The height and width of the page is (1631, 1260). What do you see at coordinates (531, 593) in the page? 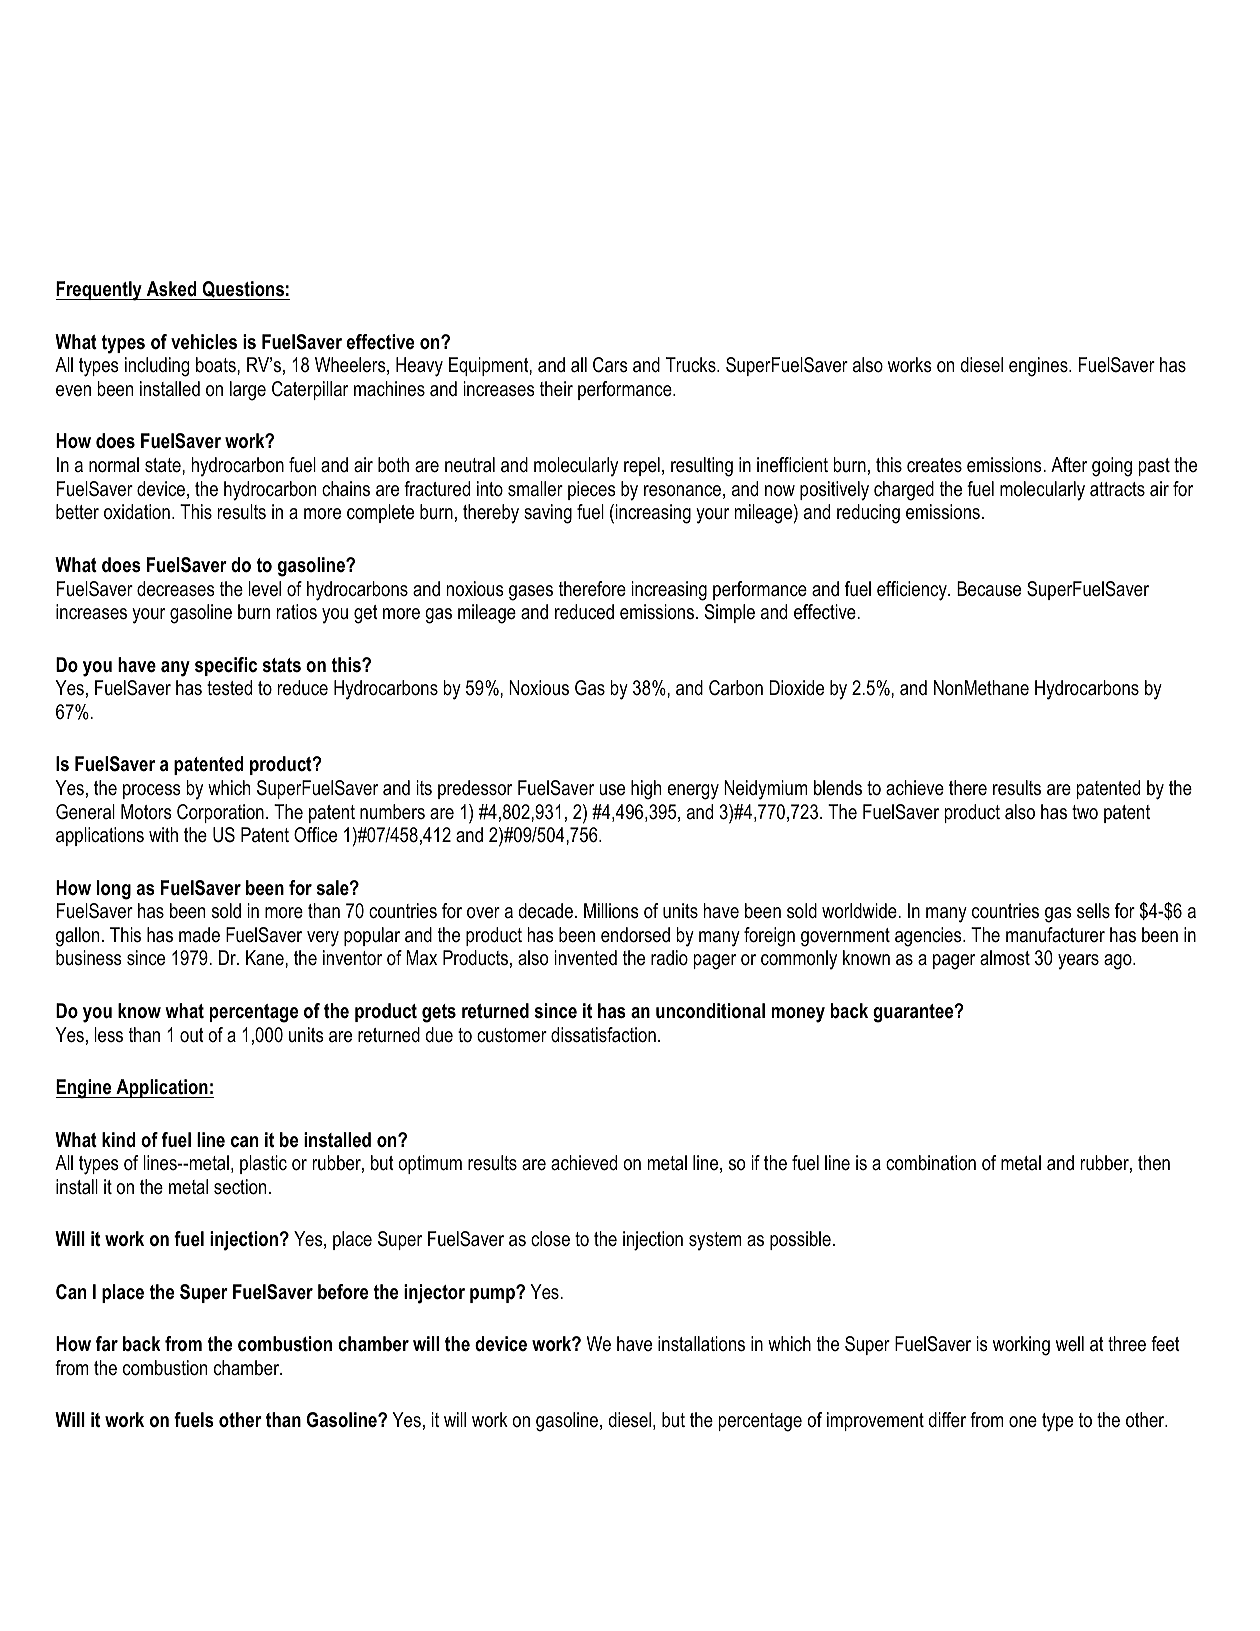
I see `gases` at bounding box center [531, 593].
